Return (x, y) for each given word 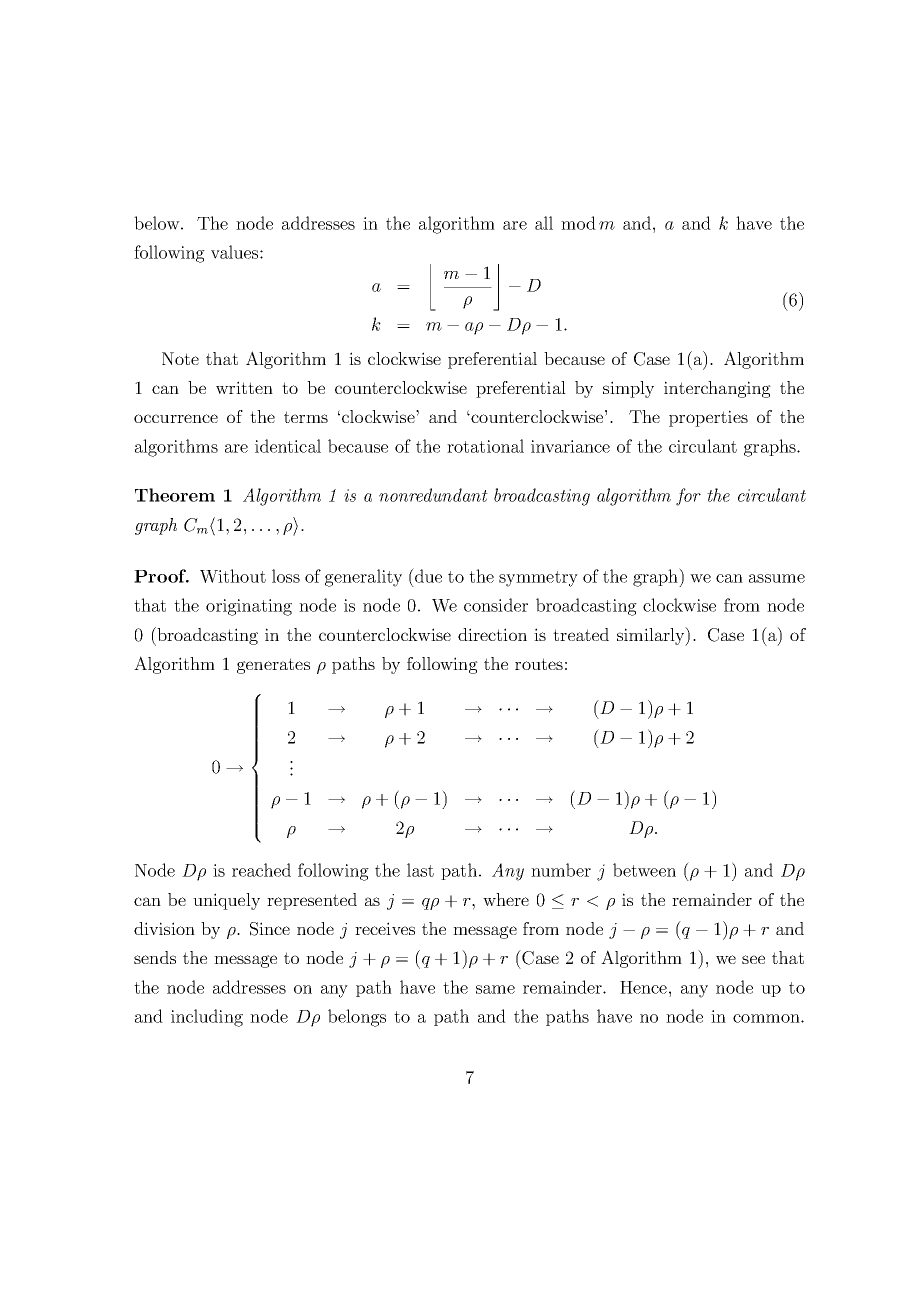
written (244, 387)
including (207, 1018)
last (420, 870)
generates (273, 666)
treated (581, 634)
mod (578, 223)
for (688, 497)
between (644, 870)
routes (539, 664)
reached (261, 870)
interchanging (717, 389)
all (544, 223)
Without (233, 576)
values (236, 252)
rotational (485, 446)
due (427, 575)
